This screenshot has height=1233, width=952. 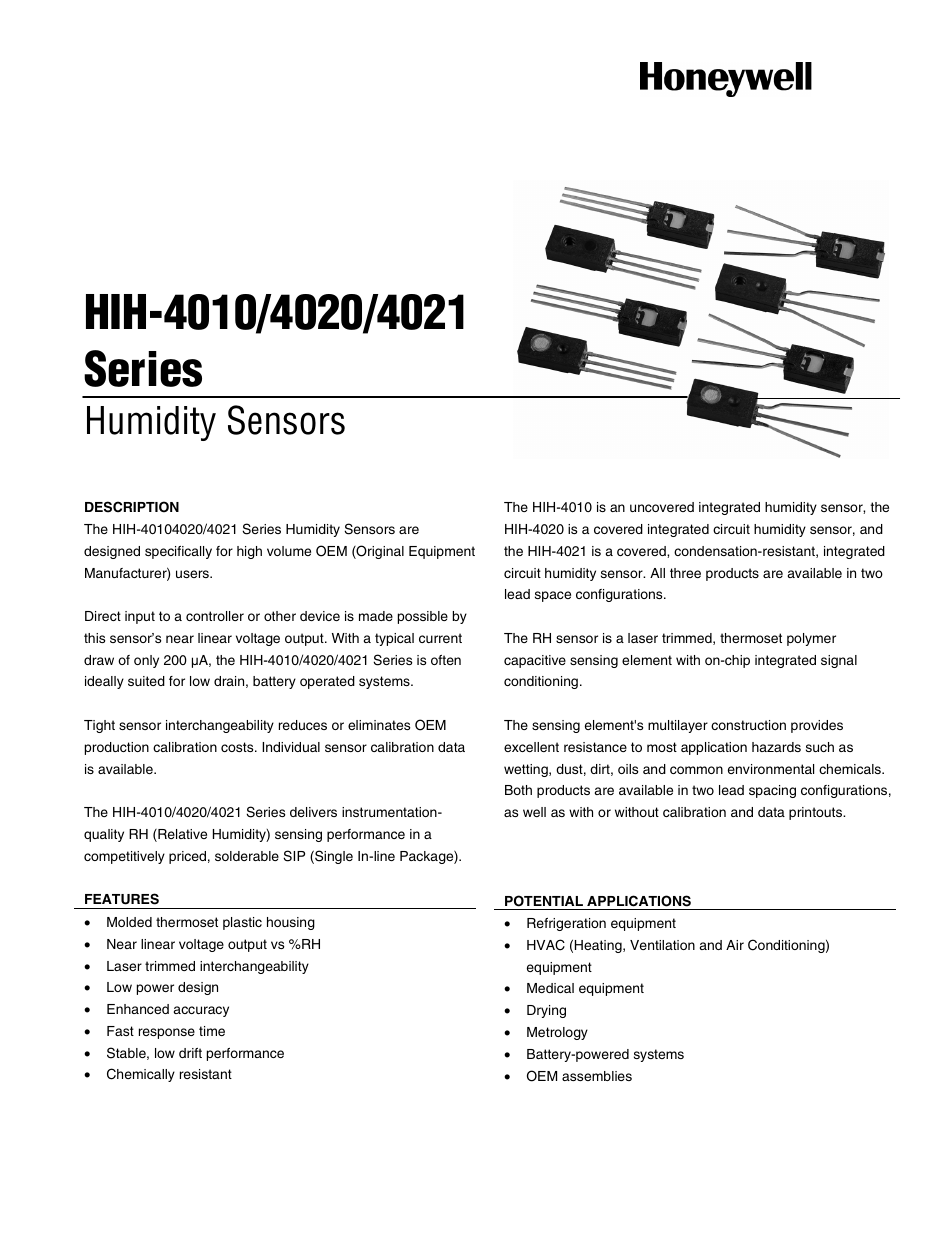 What do you see at coordinates (557, 1033) in the screenshot?
I see `Metrology` at bounding box center [557, 1033].
